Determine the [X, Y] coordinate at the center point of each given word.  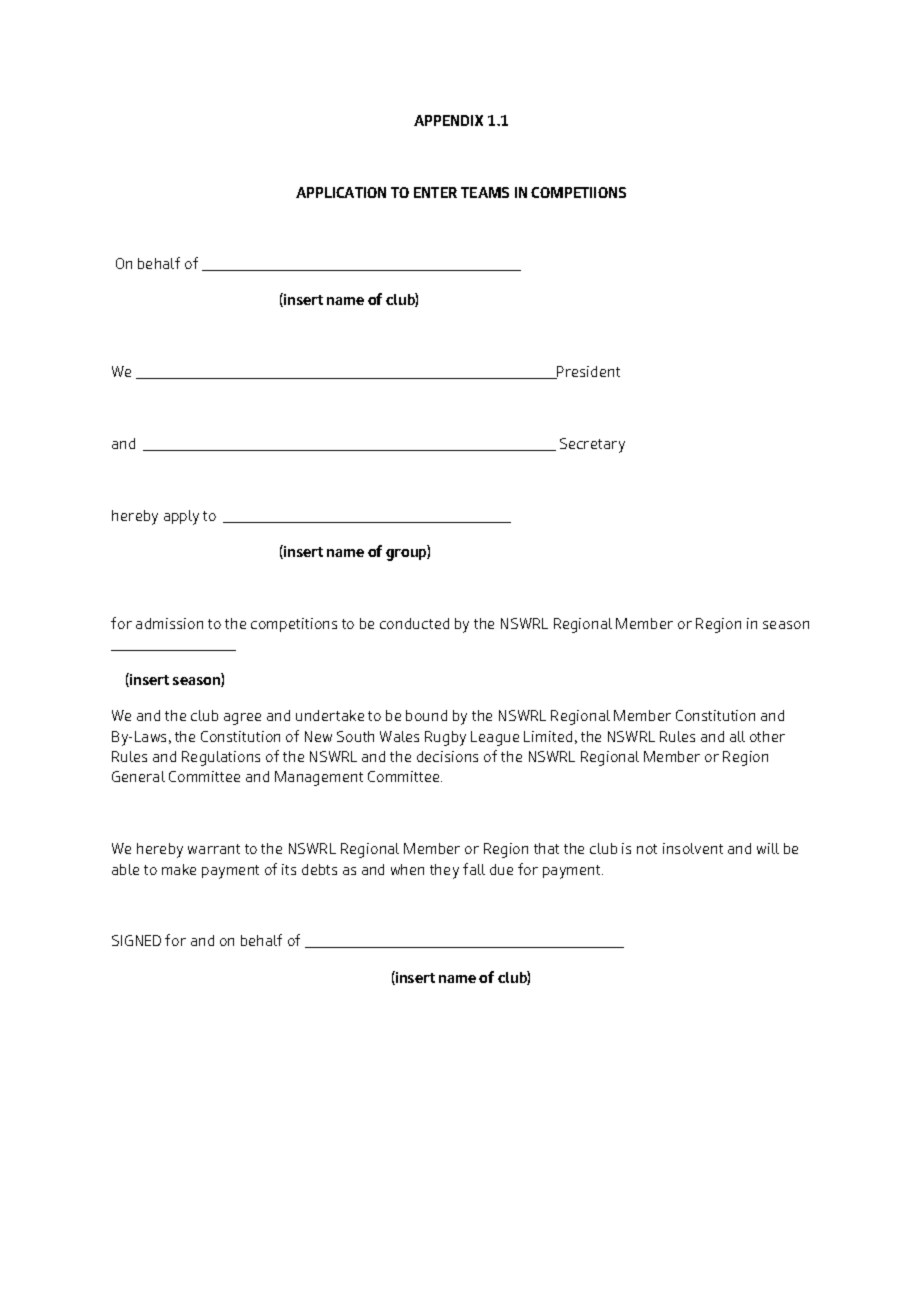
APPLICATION [341, 192]
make [179, 869]
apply [181, 517]
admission [169, 623]
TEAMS [485, 192]
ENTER [435, 192]
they [444, 871]
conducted [414, 623]
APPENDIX [448, 120]
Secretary [592, 445]
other [767, 736]
